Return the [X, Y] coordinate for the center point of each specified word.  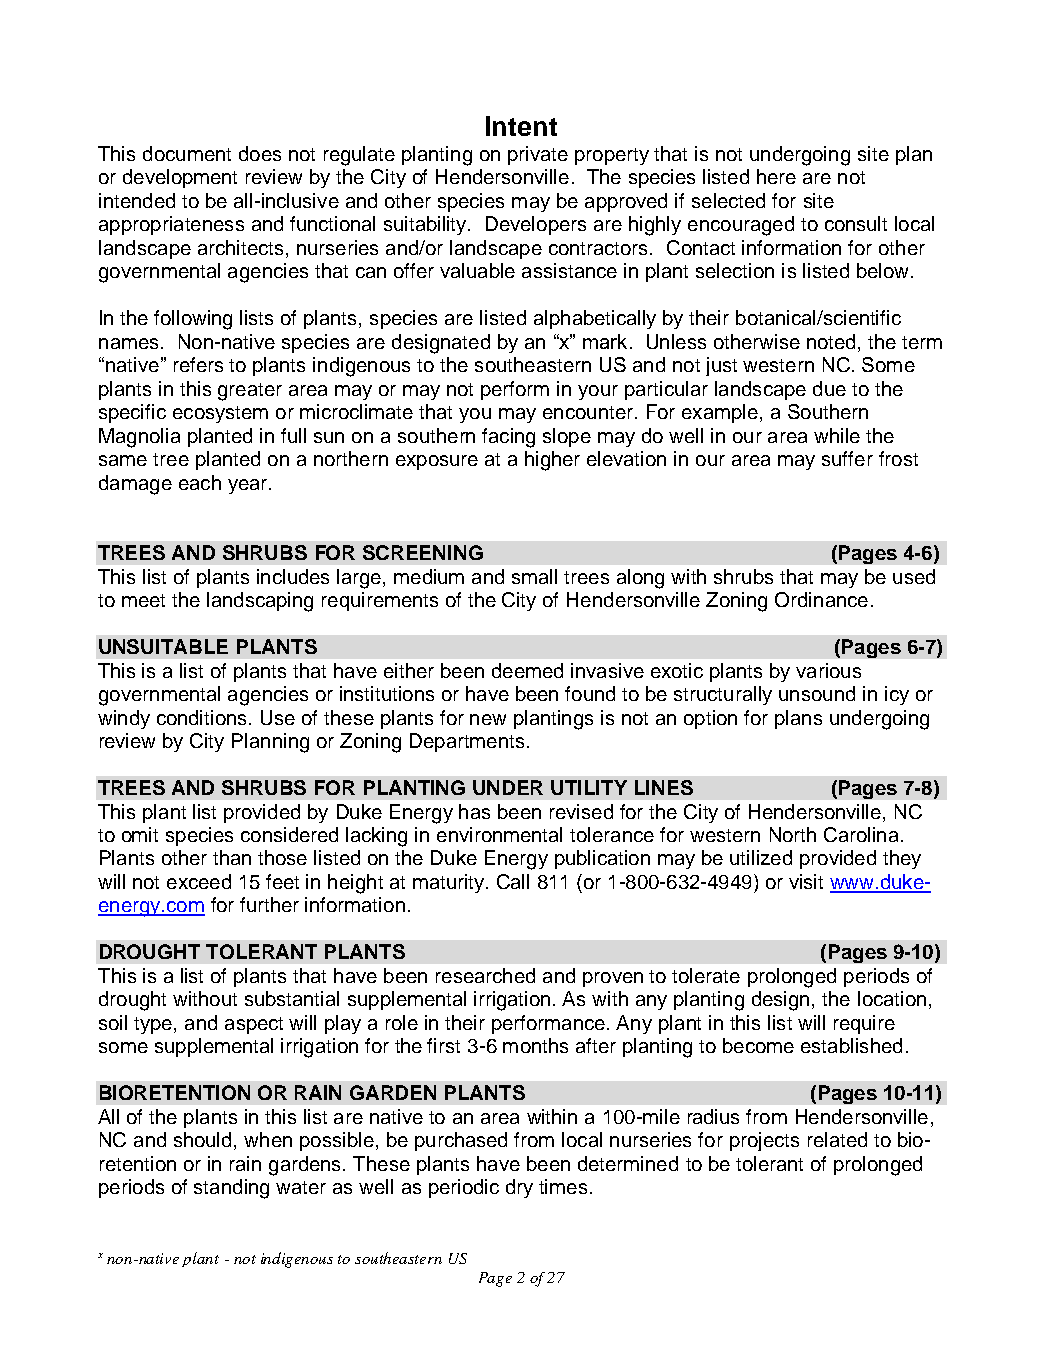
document [187, 153]
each [200, 482]
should [204, 1141]
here [776, 176]
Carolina [861, 834]
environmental [499, 834]
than [232, 857]
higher [552, 461]
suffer [847, 458]
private [538, 155]
